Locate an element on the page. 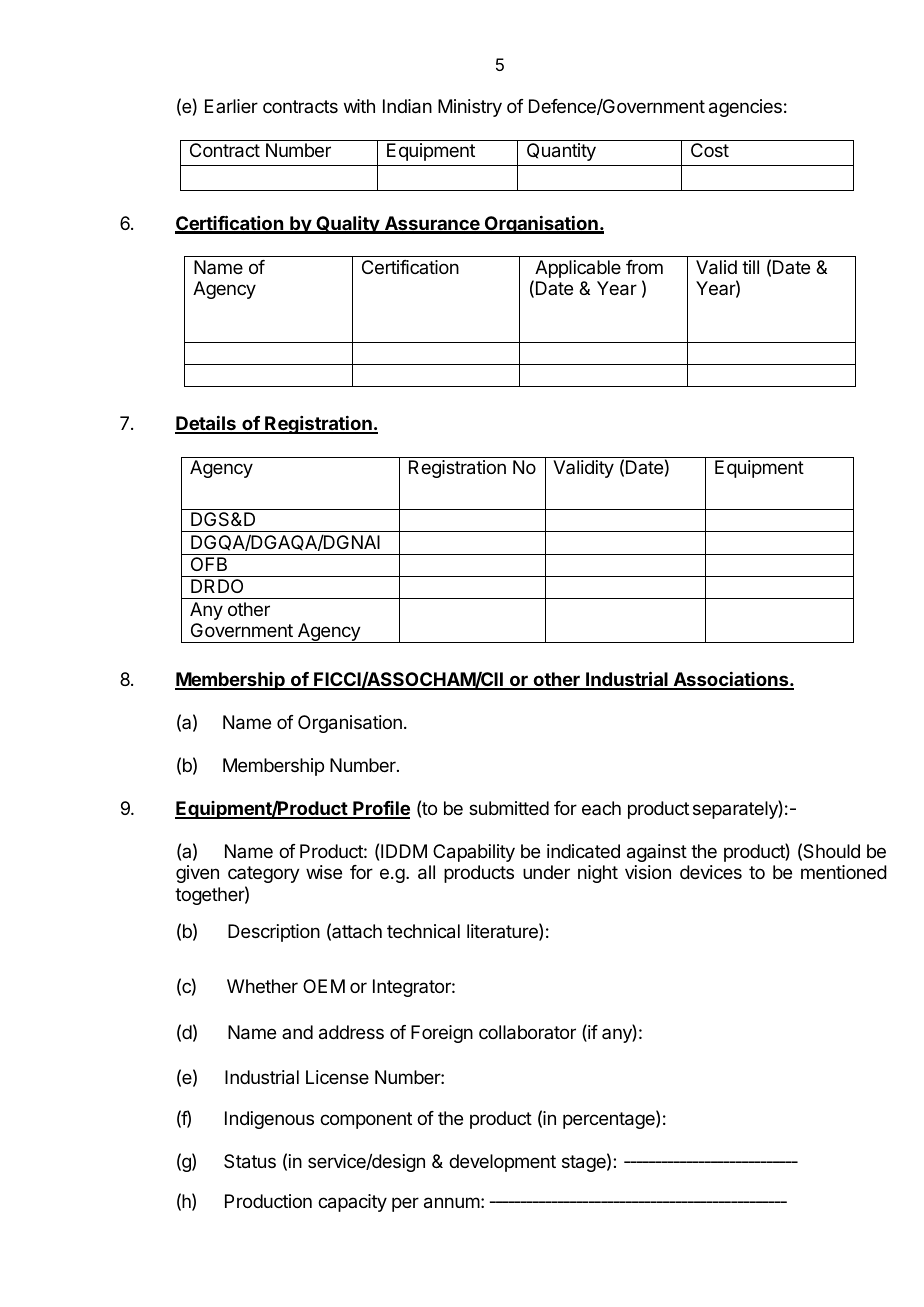  Applicable is located at coordinates (577, 270).
